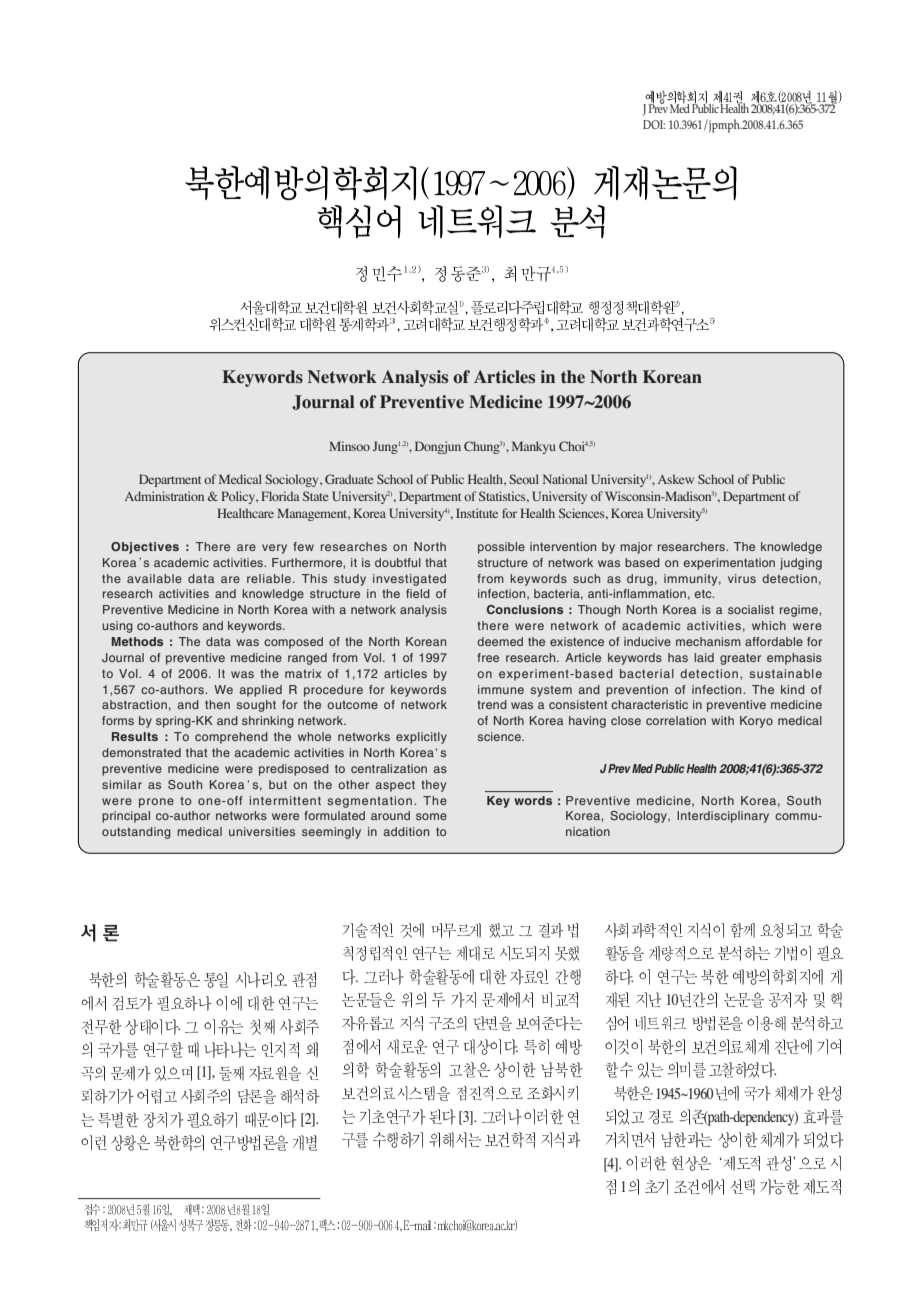 This image has width=924, height=1307. I want to click on Administration, so click(164, 496).
